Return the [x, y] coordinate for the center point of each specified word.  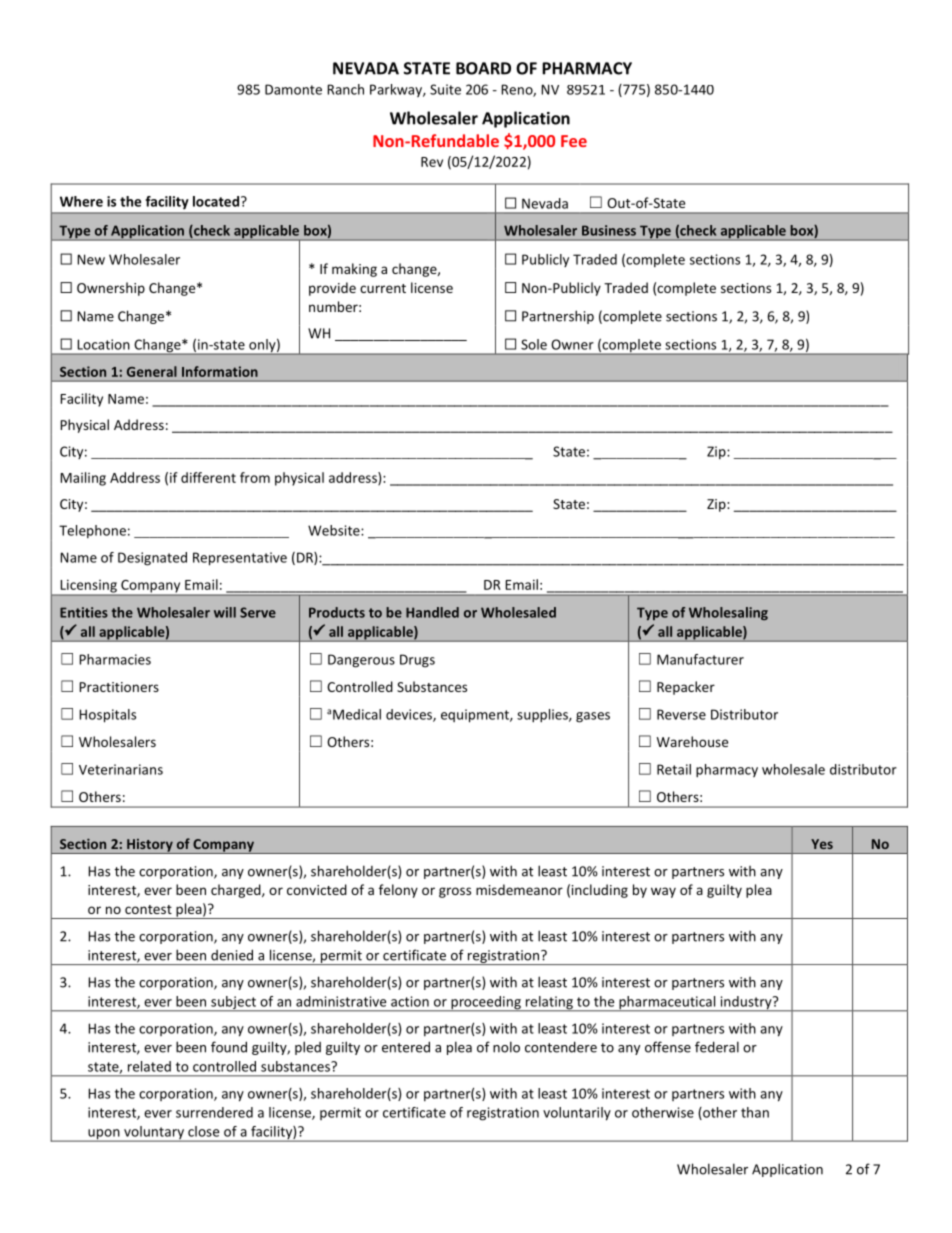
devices [410, 715]
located [216, 201]
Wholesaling [728, 613]
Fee [574, 141]
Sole [534, 344]
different [208, 477]
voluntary [154, 1134]
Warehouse [692, 741]
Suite [445, 89]
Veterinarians [121, 769]
